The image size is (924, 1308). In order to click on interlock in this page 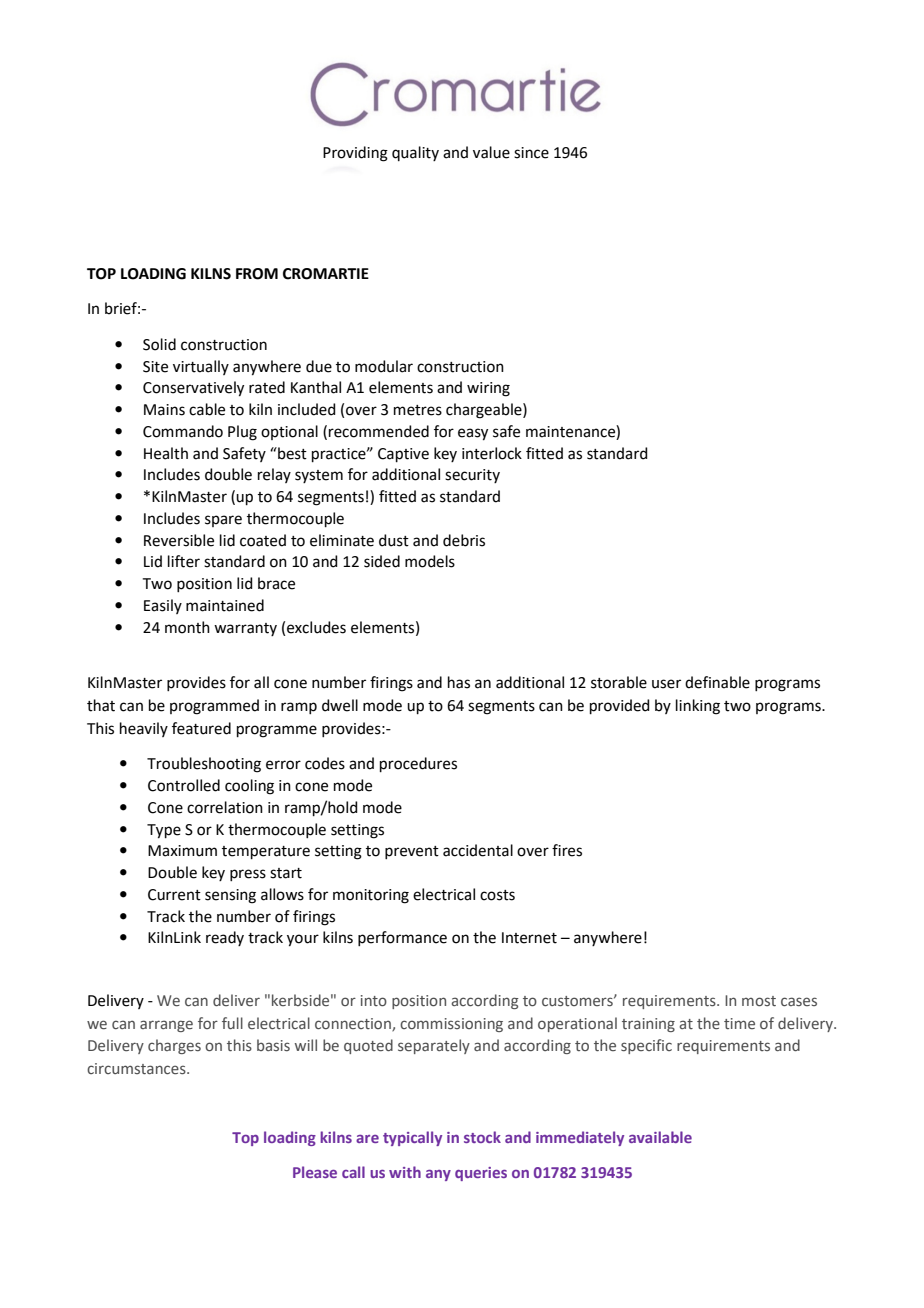, I will do `click(492, 453)`.
